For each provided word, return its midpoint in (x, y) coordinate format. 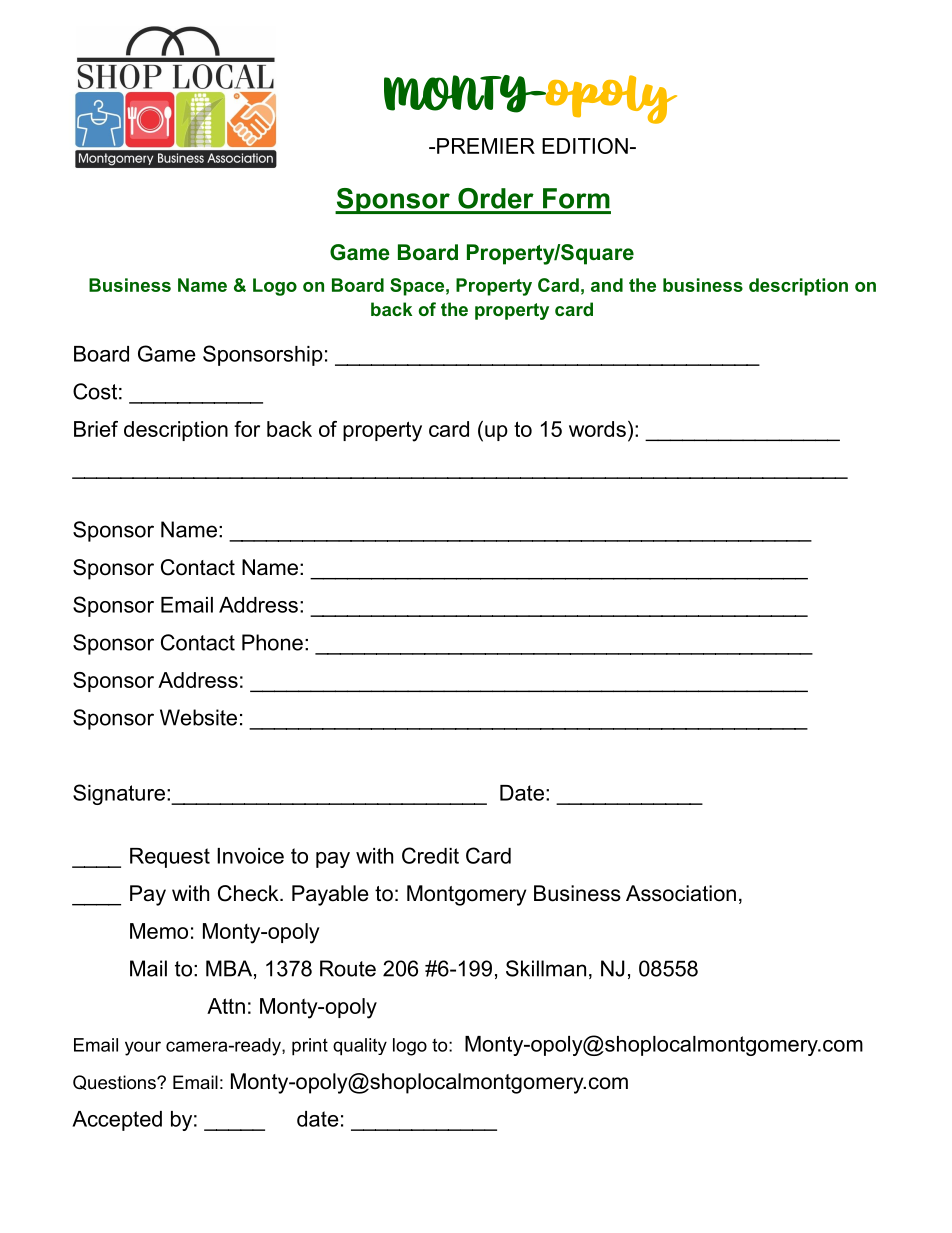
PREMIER (486, 146)
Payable (330, 895)
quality (360, 1047)
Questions (115, 1082)
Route (348, 968)
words (597, 429)
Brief (96, 429)
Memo (159, 931)
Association (681, 893)
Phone (272, 642)
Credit (430, 855)
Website (198, 717)
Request (170, 858)
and (607, 285)
